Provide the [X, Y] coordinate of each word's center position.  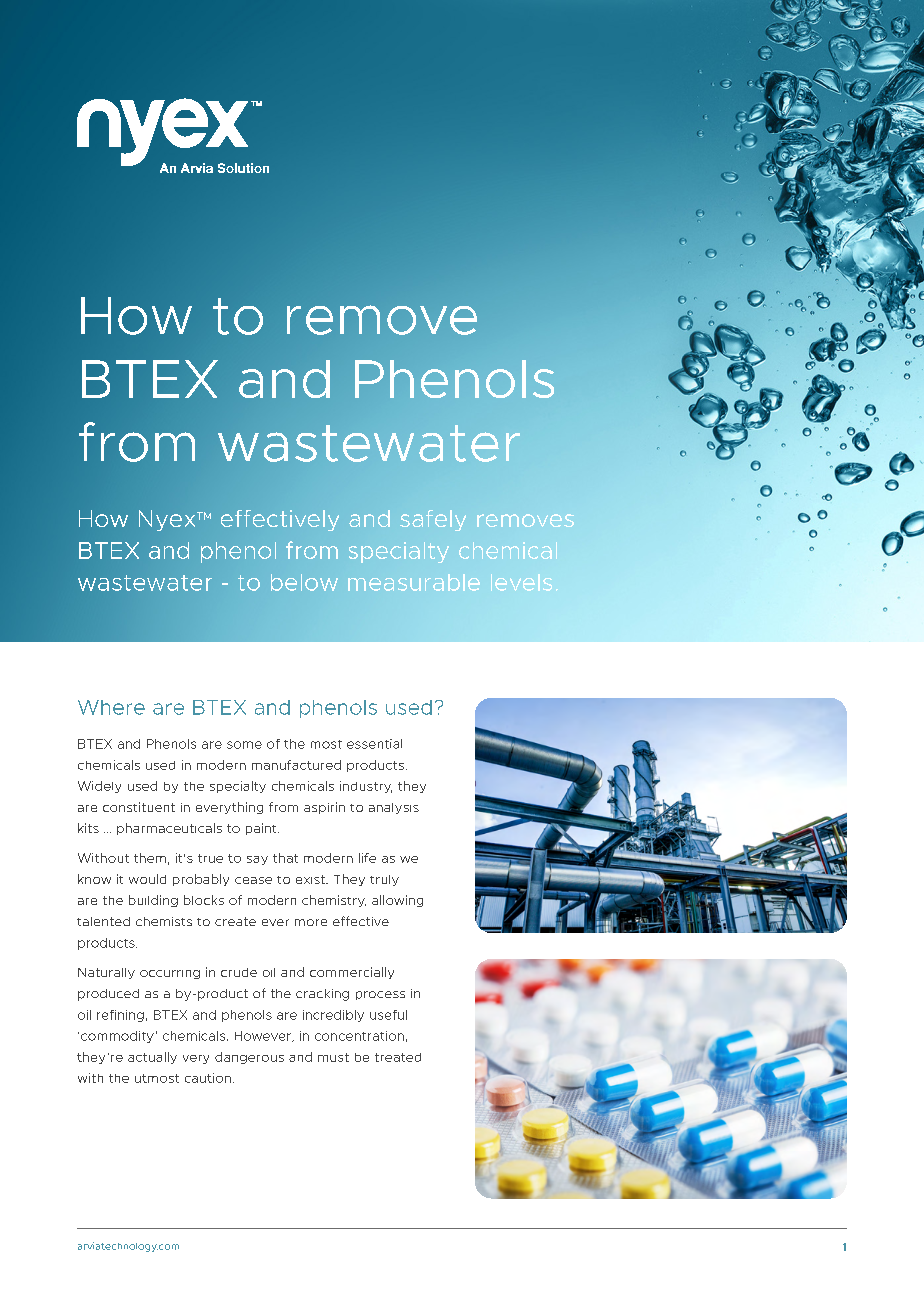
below [304, 582]
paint [262, 829]
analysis [394, 808]
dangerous [249, 1058]
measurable [414, 582]
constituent [139, 807]
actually [152, 1058]
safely [433, 520]
